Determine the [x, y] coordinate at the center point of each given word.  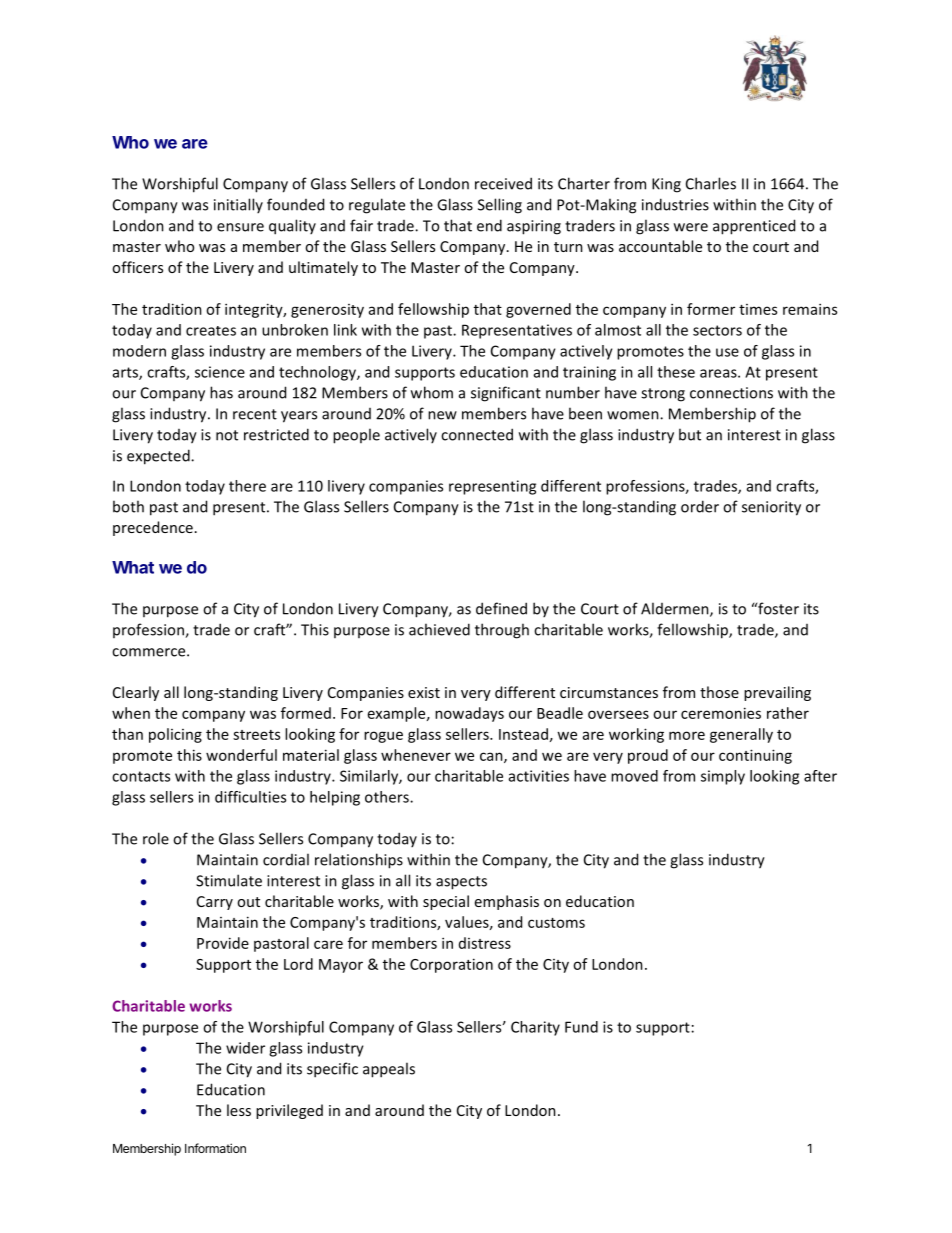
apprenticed [754, 227]
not [227, 435]
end [489, 225]
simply [723, 777]
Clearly [136, 693]
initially [238, 205]
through [502, 631]
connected [477, 434]
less [239, 1110]
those [719, 692]
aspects [461, 883]
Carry [215, 903]
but [690, 434]
